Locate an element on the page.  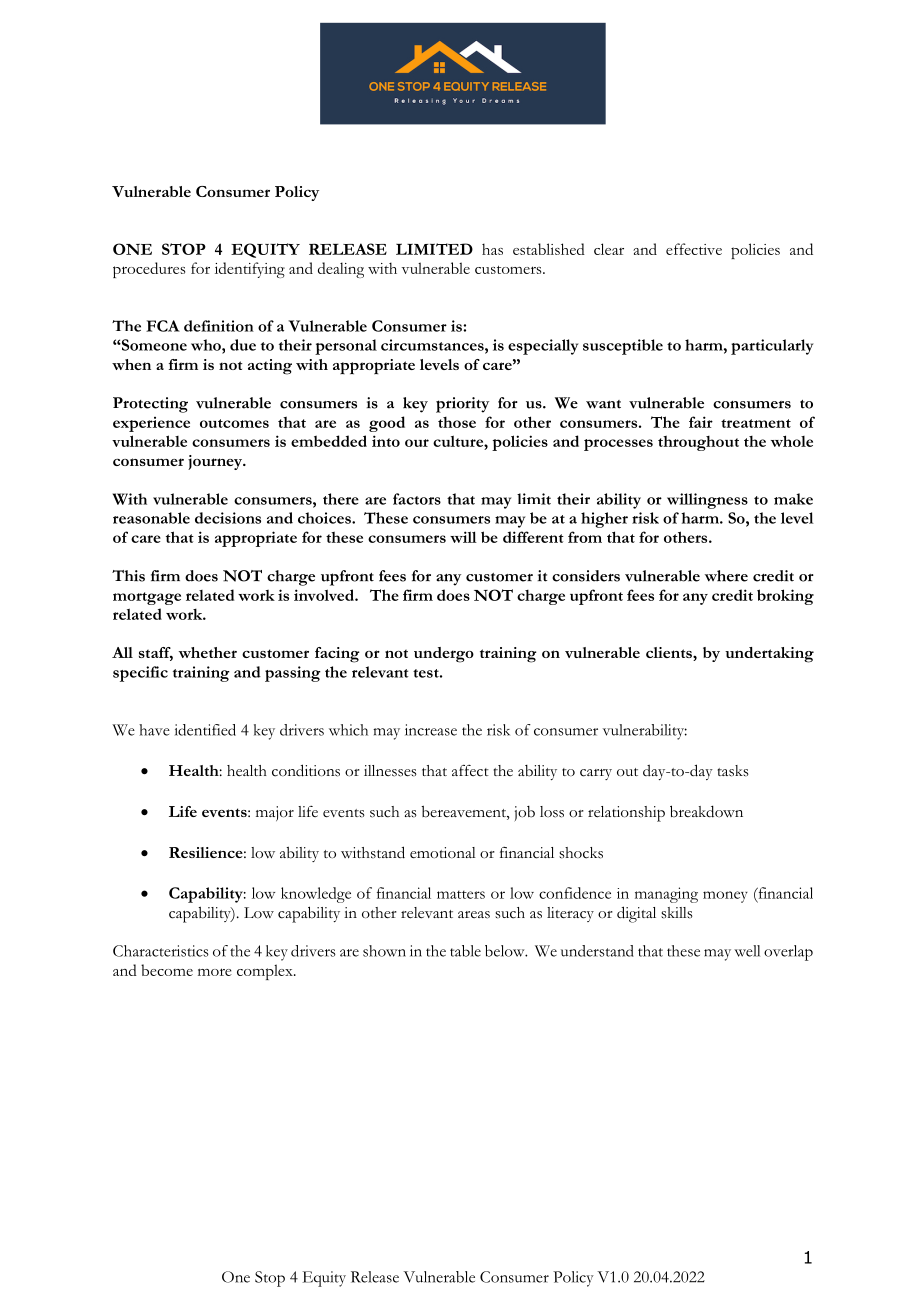
increase is located at coordinates (431, 730).
